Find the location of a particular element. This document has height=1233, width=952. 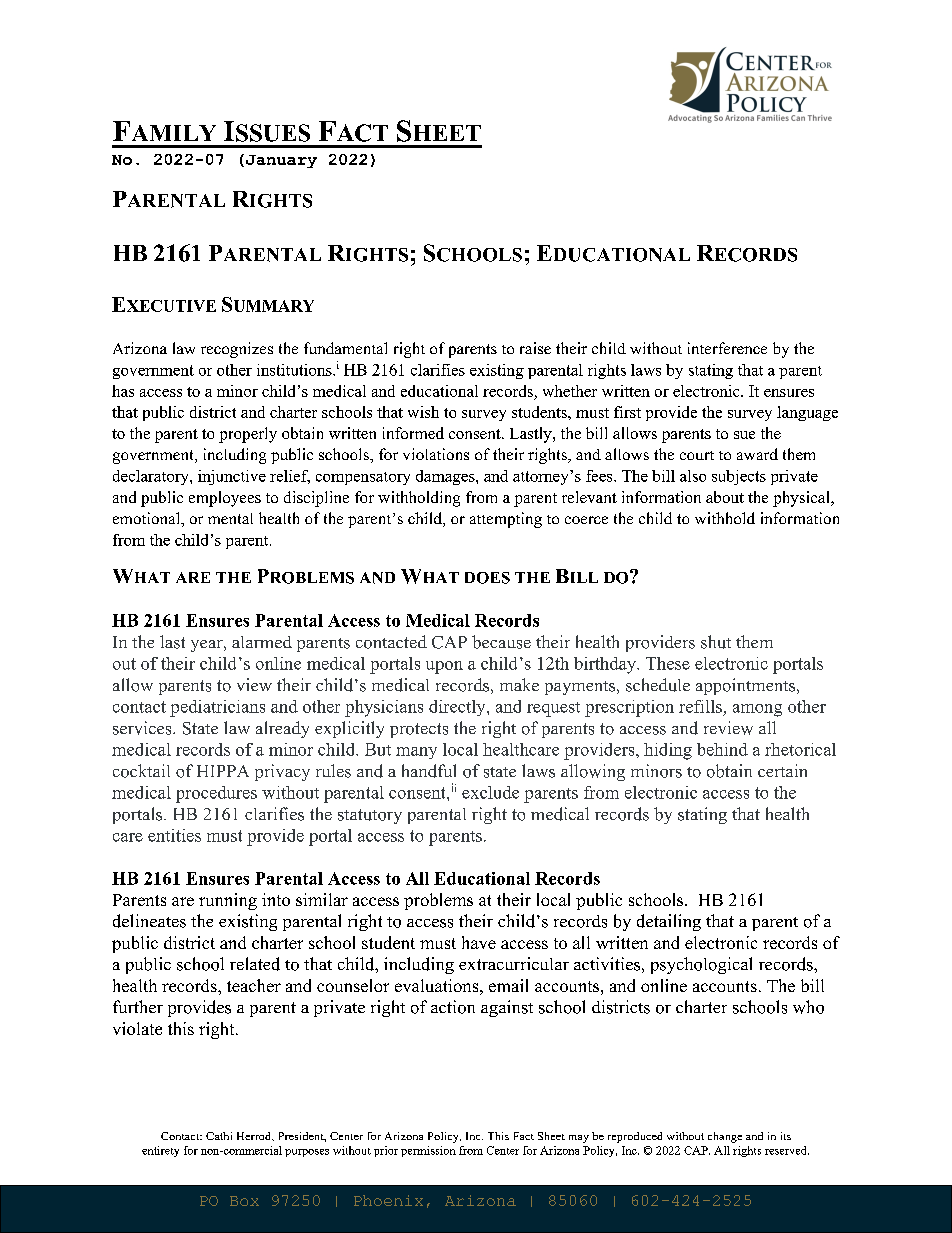

recognizes is located at coordinates (237, 350).
